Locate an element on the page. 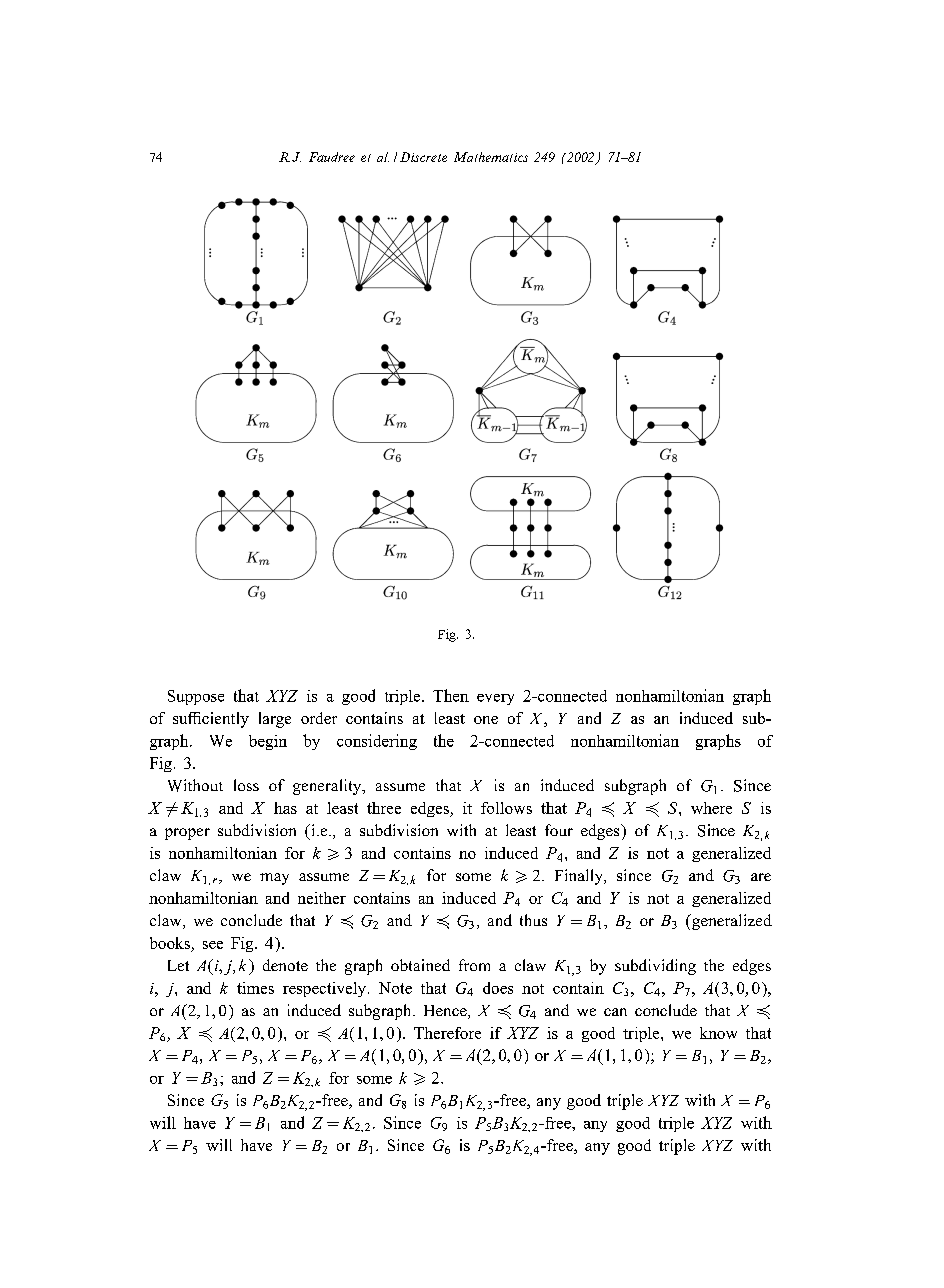 This image has width=944, height=1288. one is located at coordinates (486, 720).
